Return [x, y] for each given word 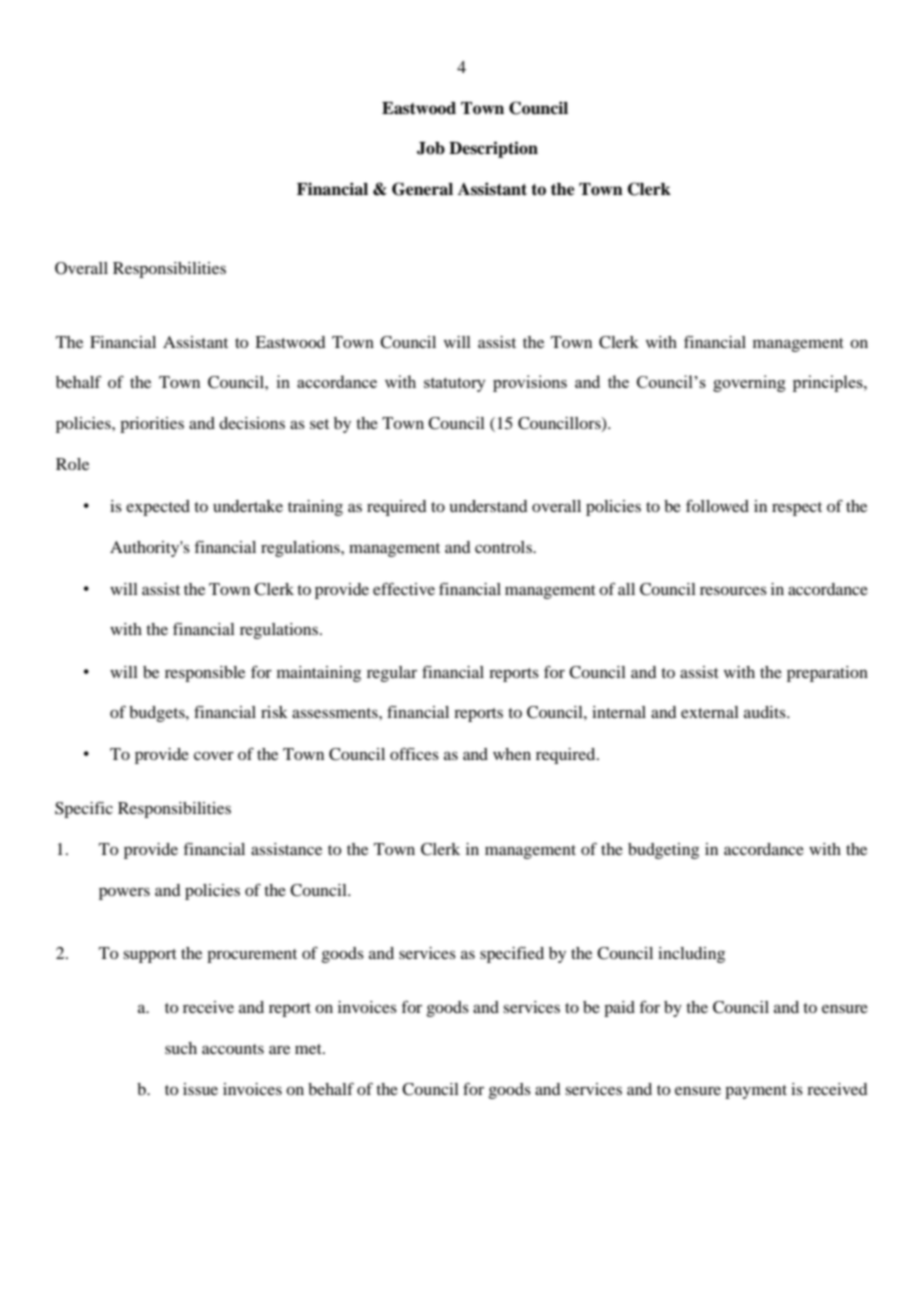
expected [158, 508]
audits [766, 712]
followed [717, 506]
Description [493, 149]
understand [488, 506]
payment [756, 1092]
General [422, 189]
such [181, 1048]
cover [214, 755]
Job [431, 148]
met [309, 1049]
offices [414, 754]
